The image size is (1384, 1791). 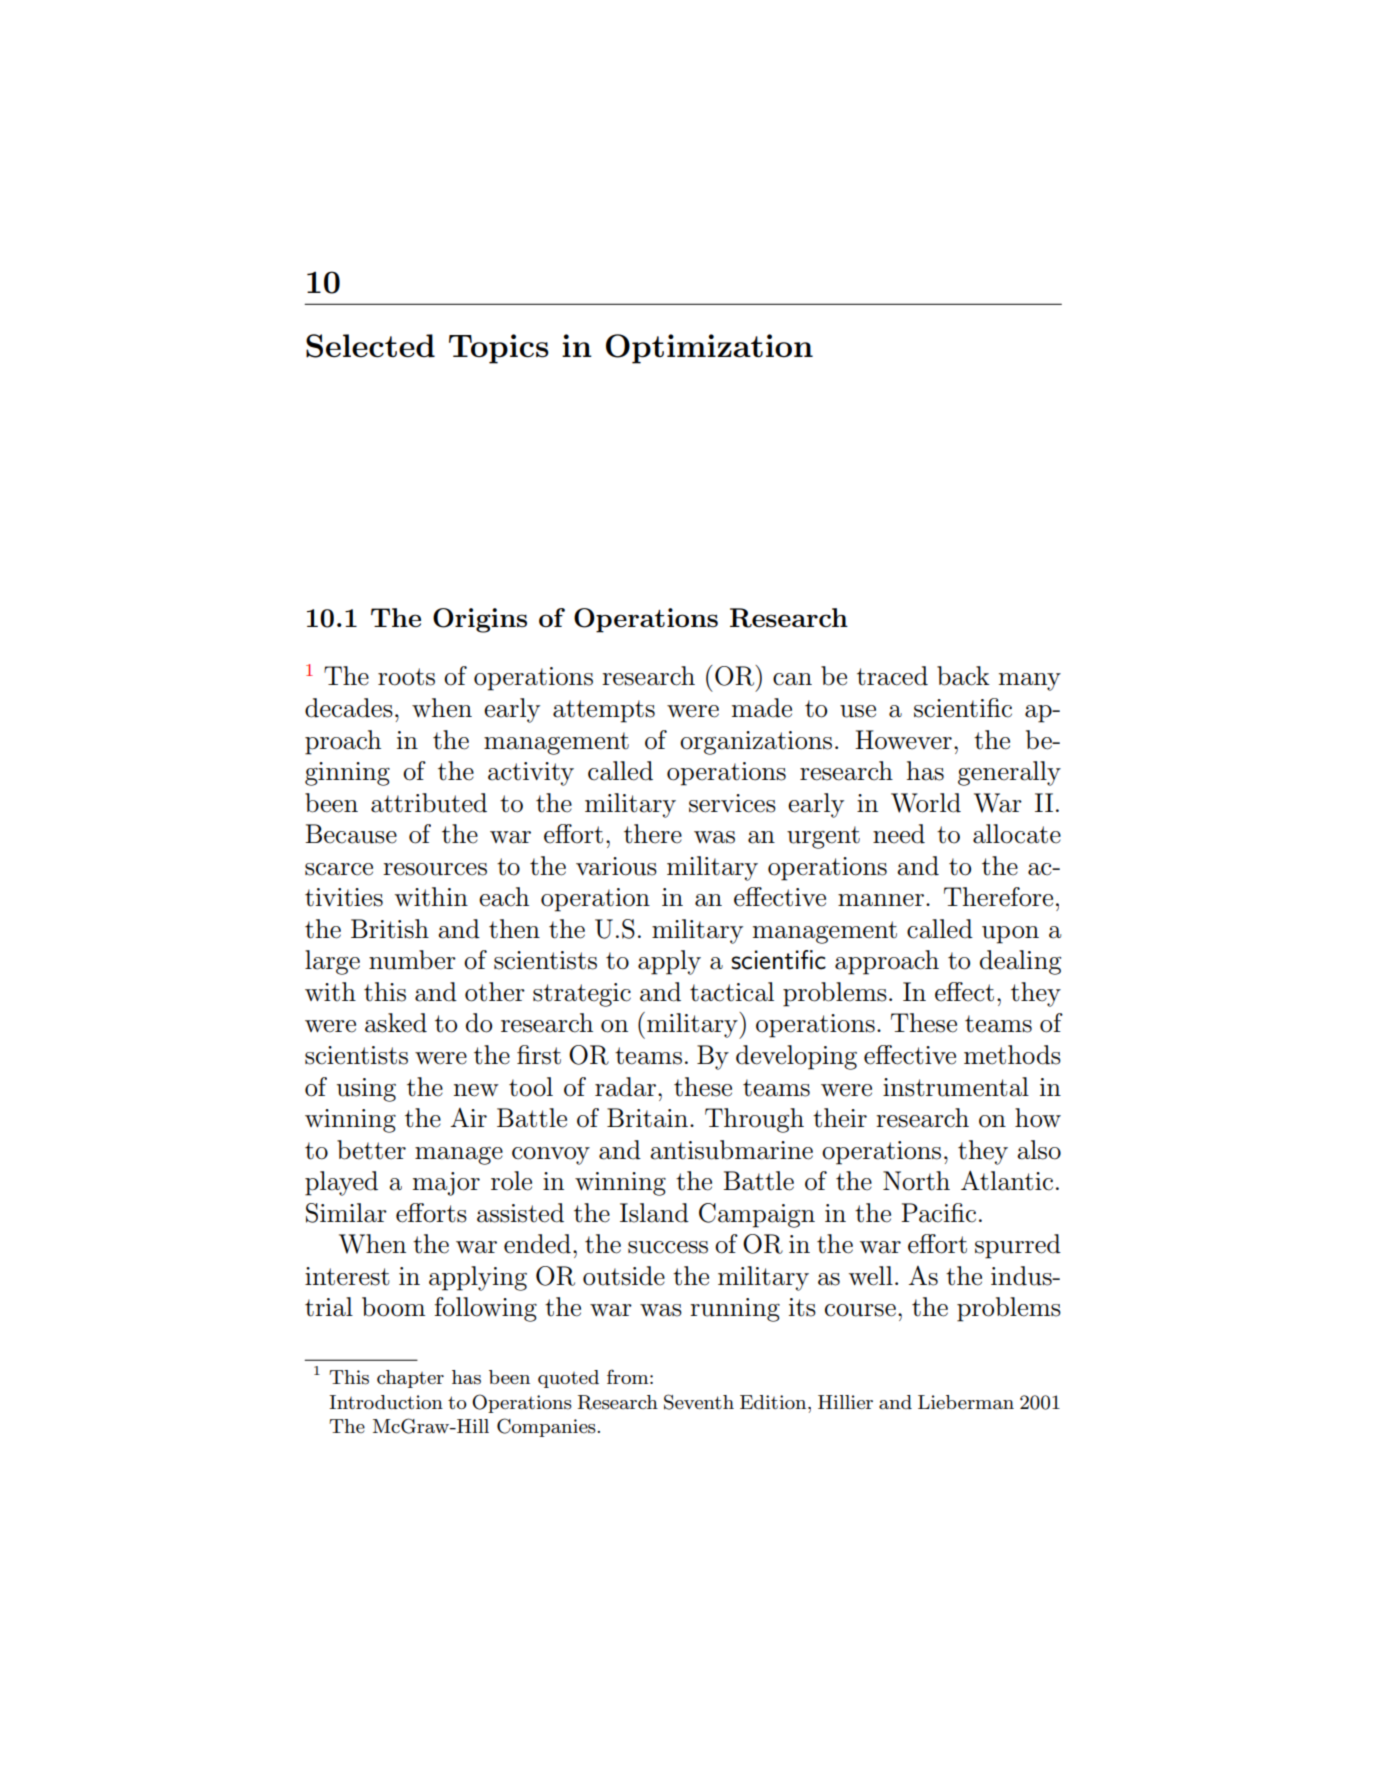 I want to click on Optimization, so click(x=709, y=349).
